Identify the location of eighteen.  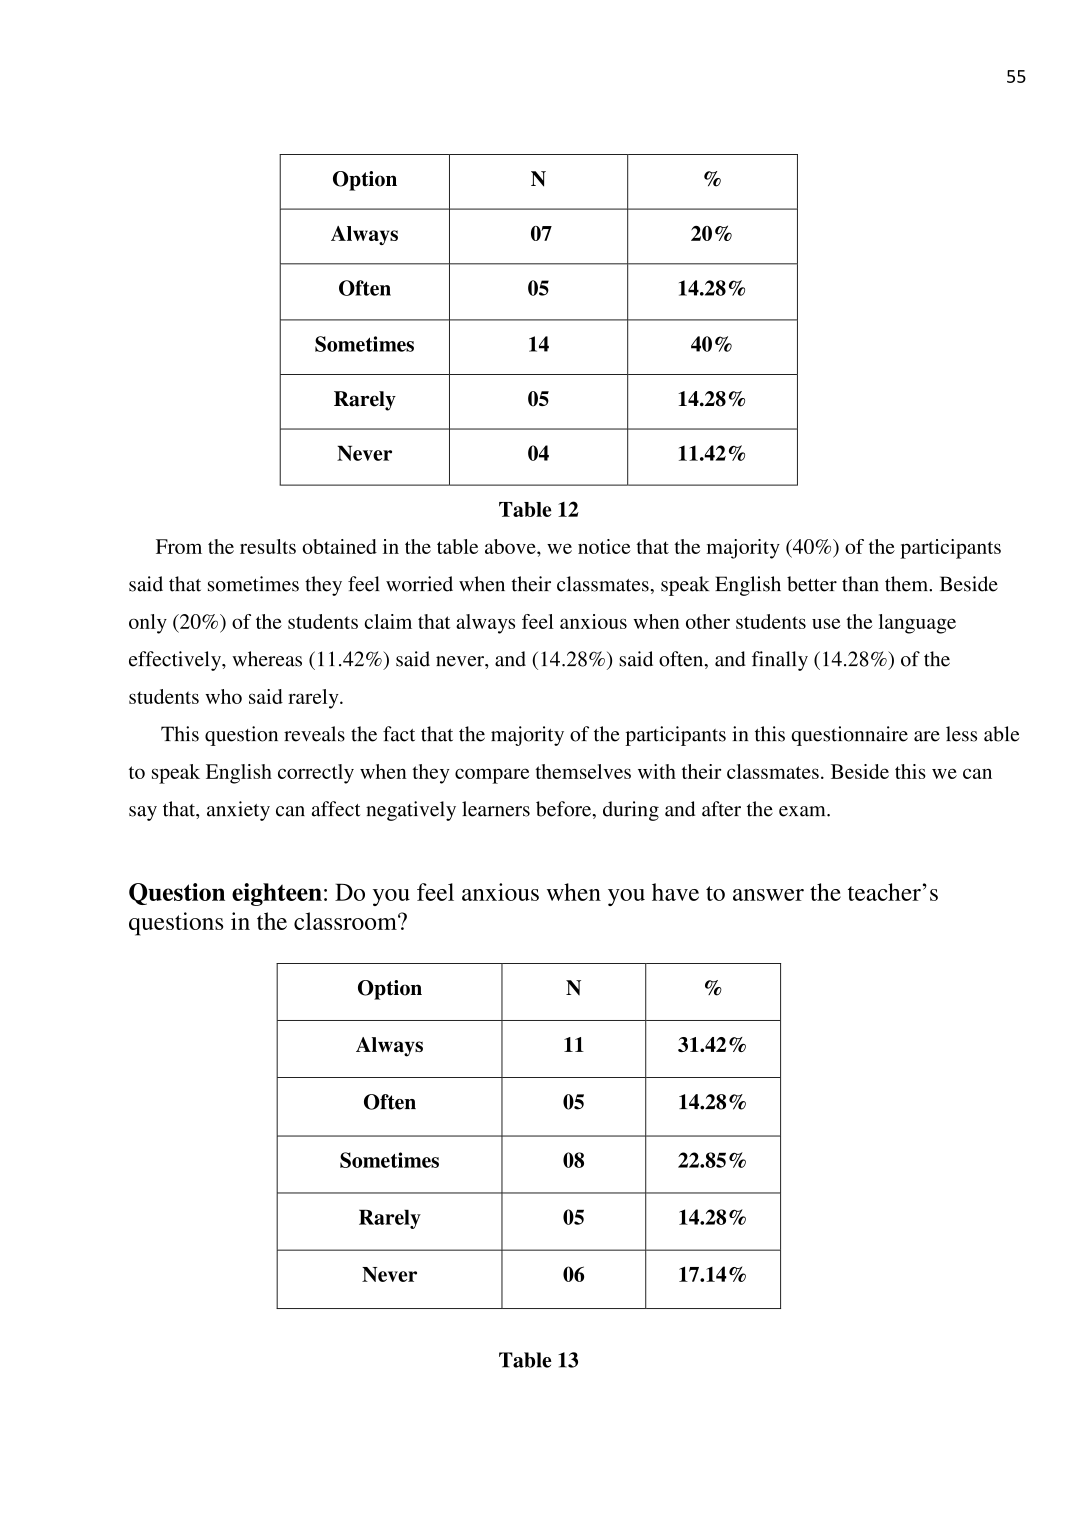
(277, 894).
